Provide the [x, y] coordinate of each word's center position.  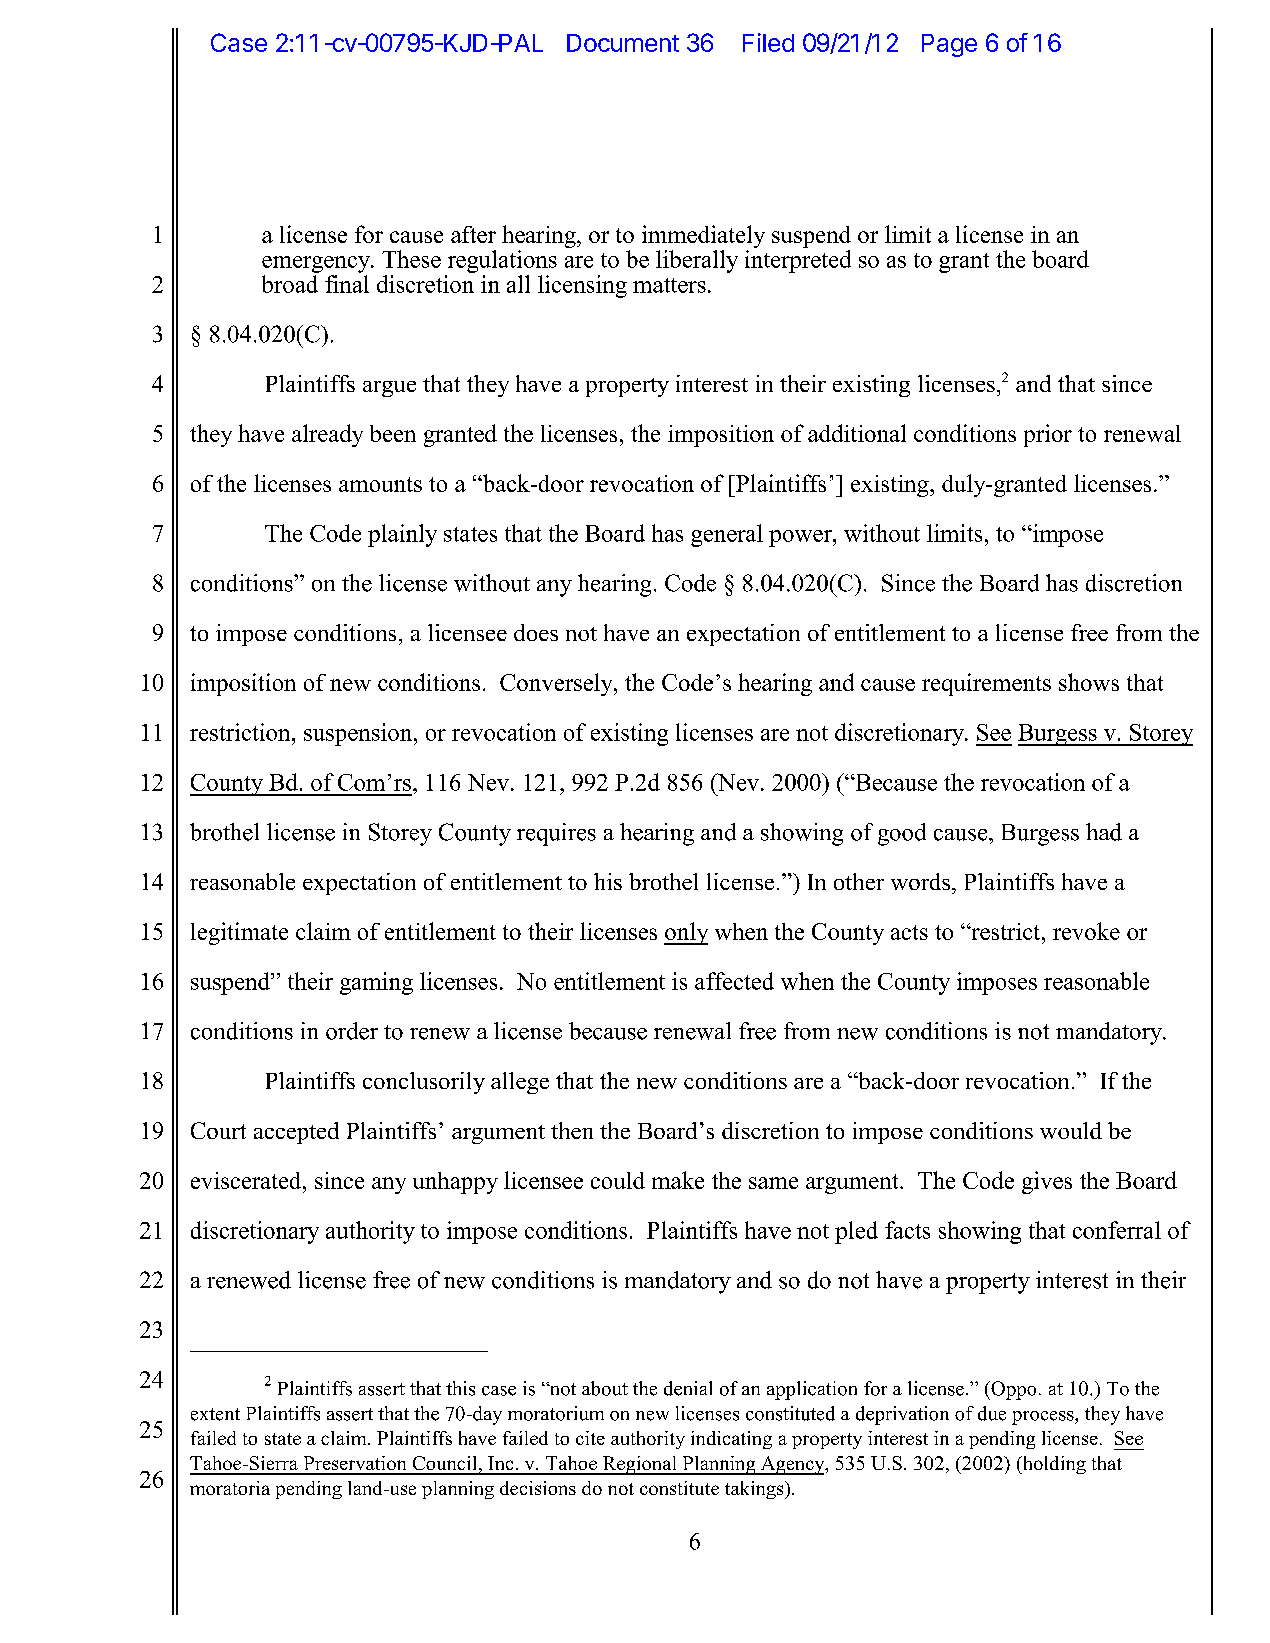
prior [1048, 435]
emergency [317, 264]
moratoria [230, 1488]
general [727, 535]
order [352, 1031]
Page [949, 45]
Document [623, 43]
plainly [402, 535]
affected [734, 981]
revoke [1086, 931]
